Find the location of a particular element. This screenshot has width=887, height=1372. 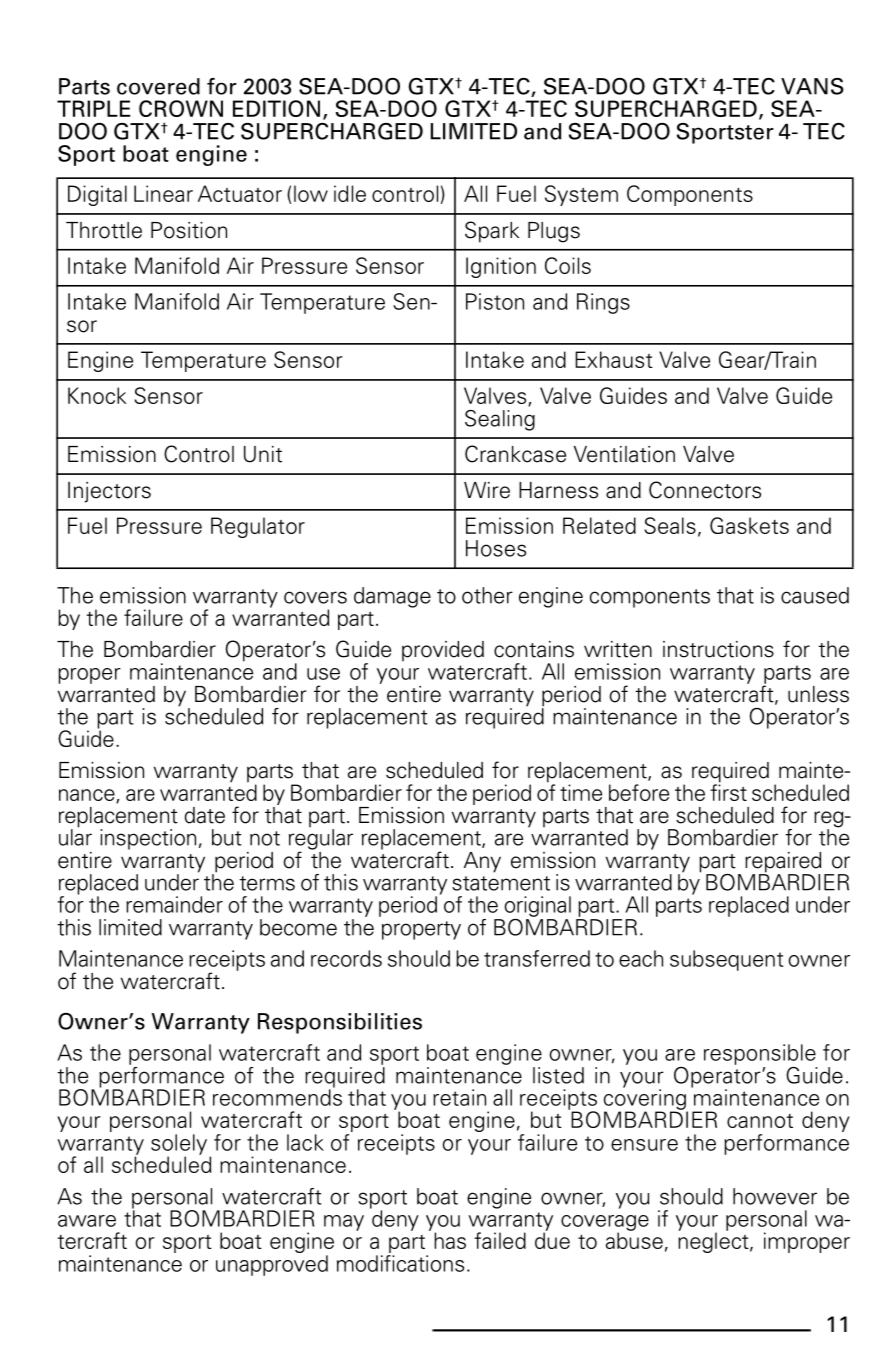

Any is located at coordinates (482, 862).
